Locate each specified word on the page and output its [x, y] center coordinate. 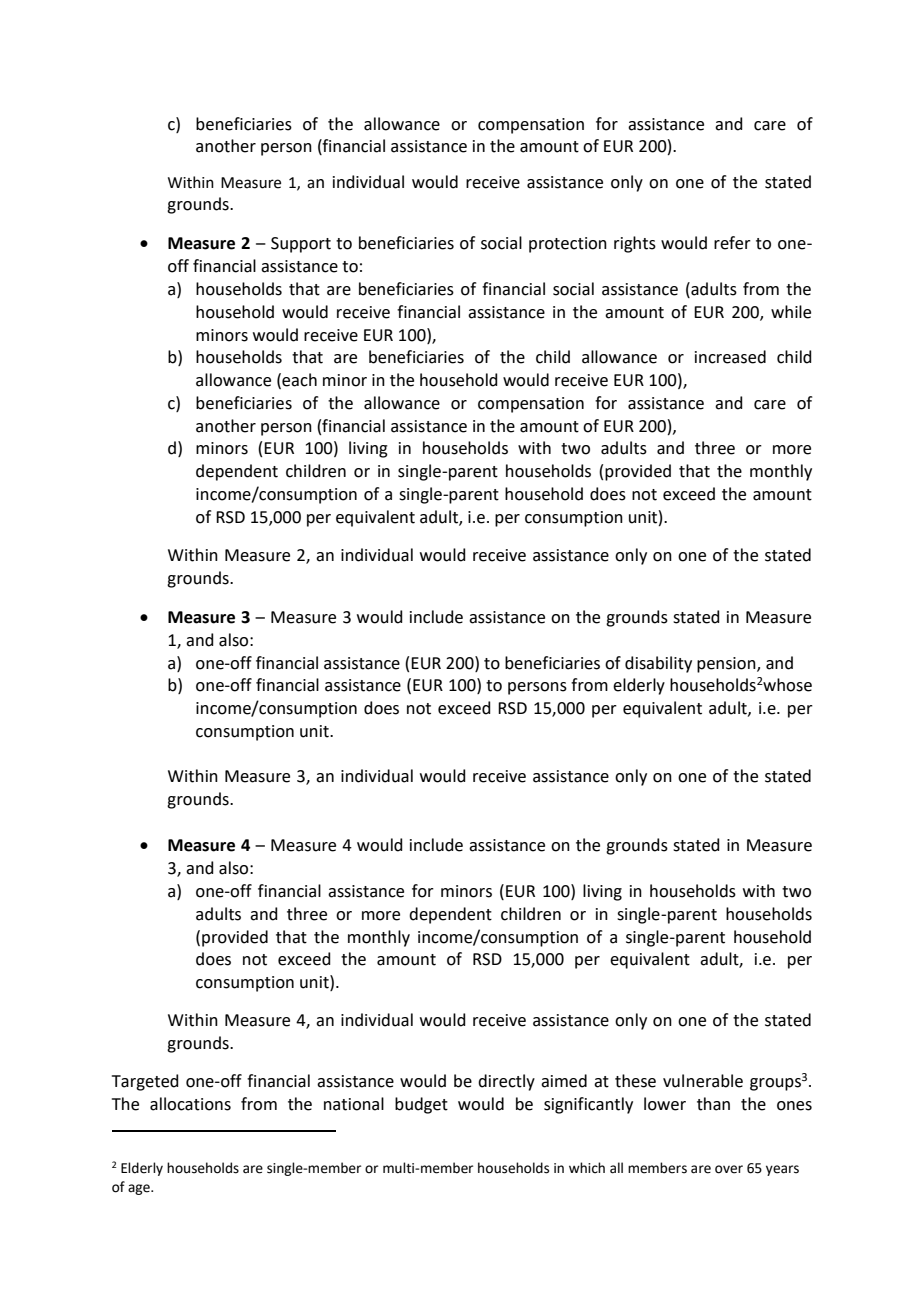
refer [732, 243]
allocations [190, 1104]
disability [658, 664]
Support [301, 245]
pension [727, 665]
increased [730, 357]
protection [568, 245]
